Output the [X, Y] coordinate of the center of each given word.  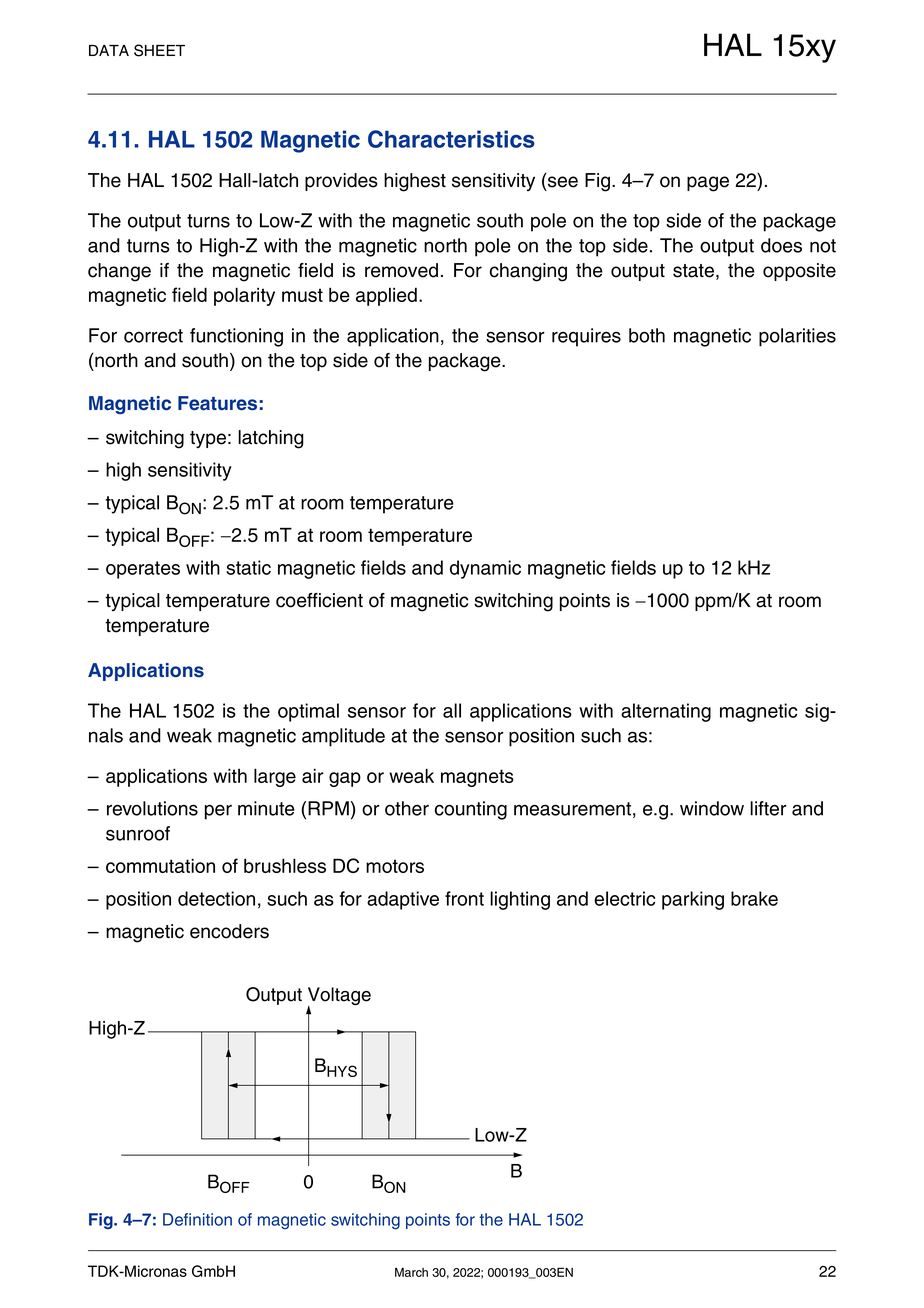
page [708, 184]
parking [693, 900]
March [411, 1272]
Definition [197, 1219]
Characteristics [451, 139]
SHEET [159, 50]
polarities [797, 337]
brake [754, 898]
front [464, 898]
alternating [666, 712]
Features [217, 403]
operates [143, 570]
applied [386, 296]
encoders [229, 931]
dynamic [485, 569]
